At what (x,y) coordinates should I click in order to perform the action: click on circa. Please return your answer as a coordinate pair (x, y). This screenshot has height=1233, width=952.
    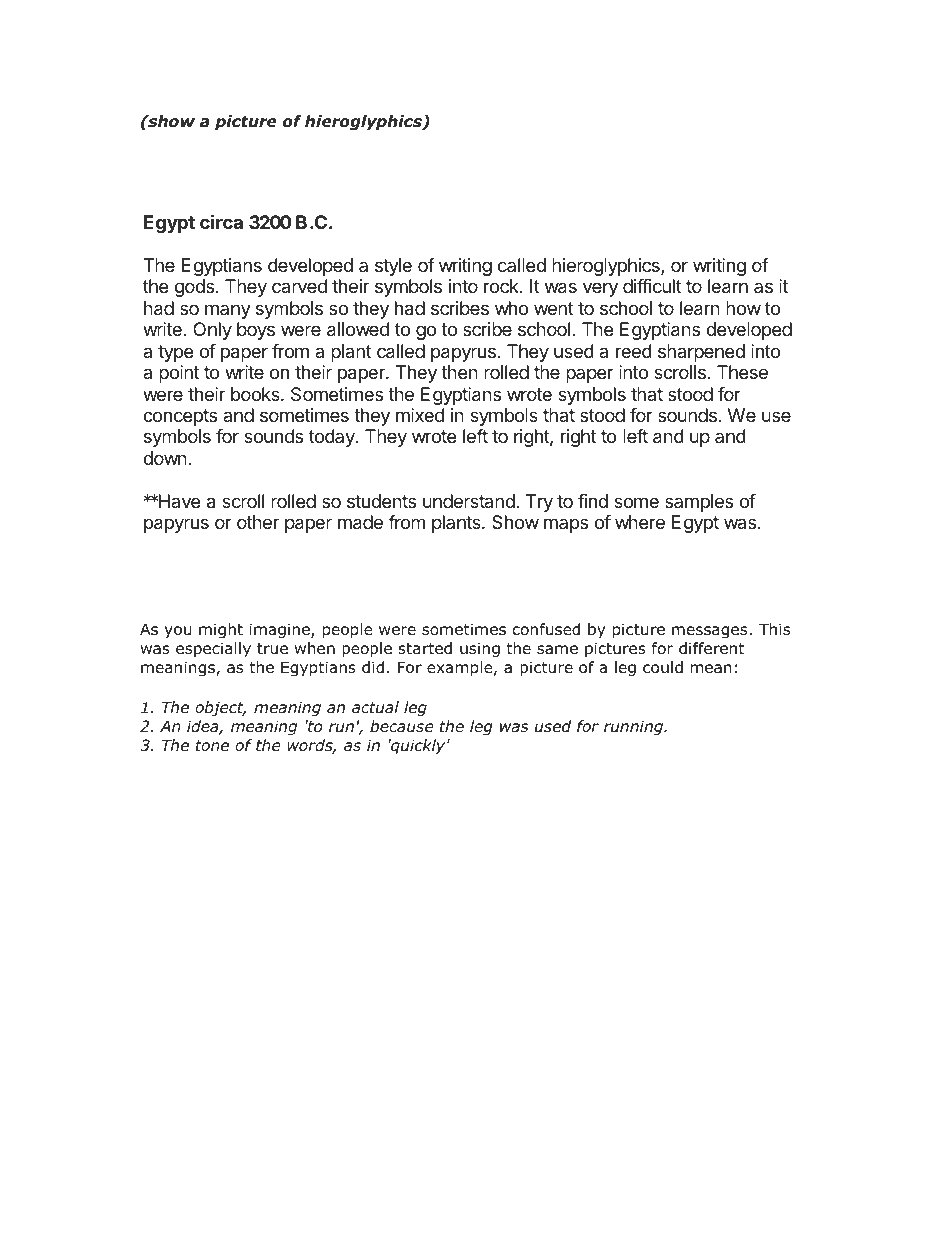
    Looking at the image, I should click on (221, 221).
